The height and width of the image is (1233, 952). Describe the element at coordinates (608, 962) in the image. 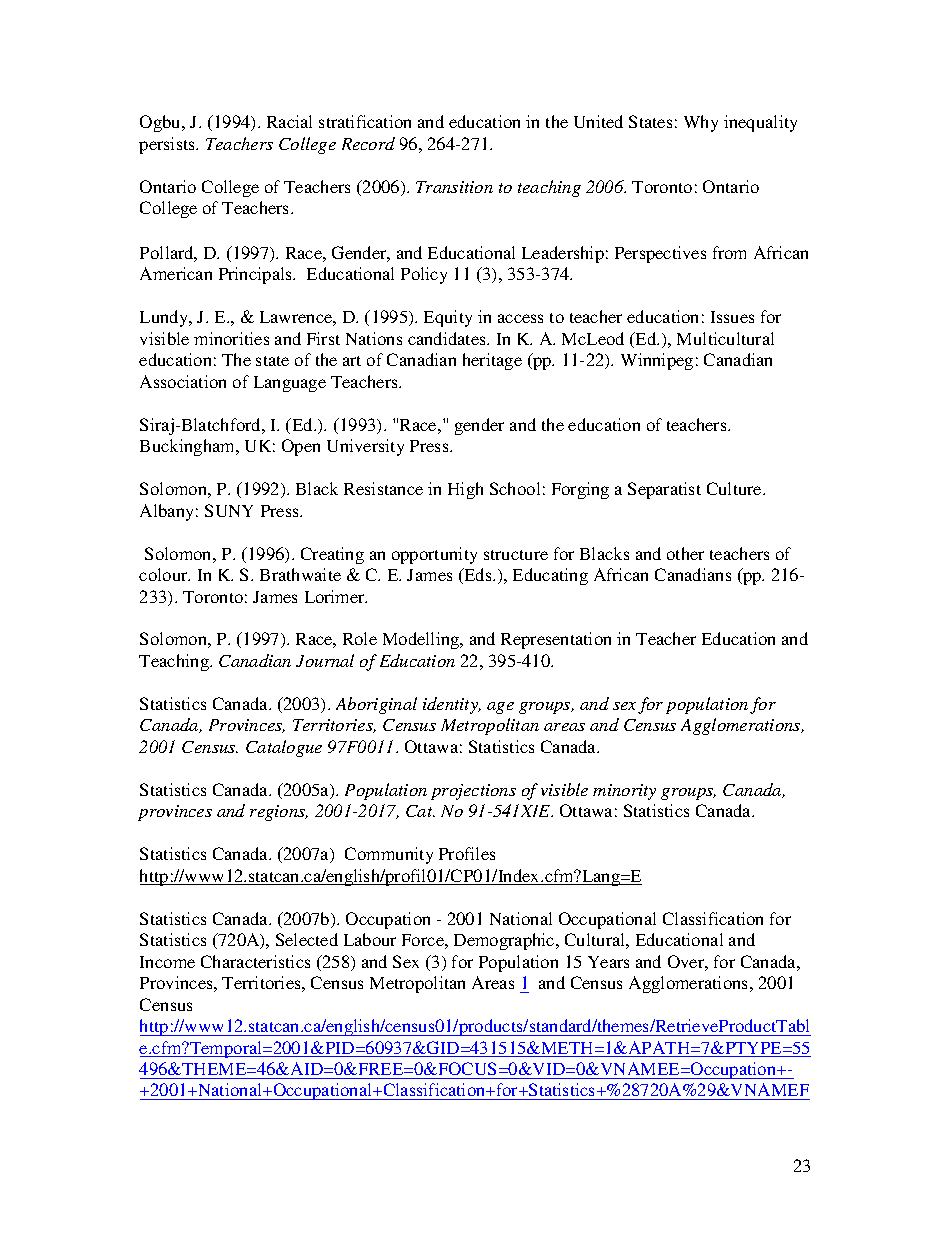

I see `Years` at that location.
